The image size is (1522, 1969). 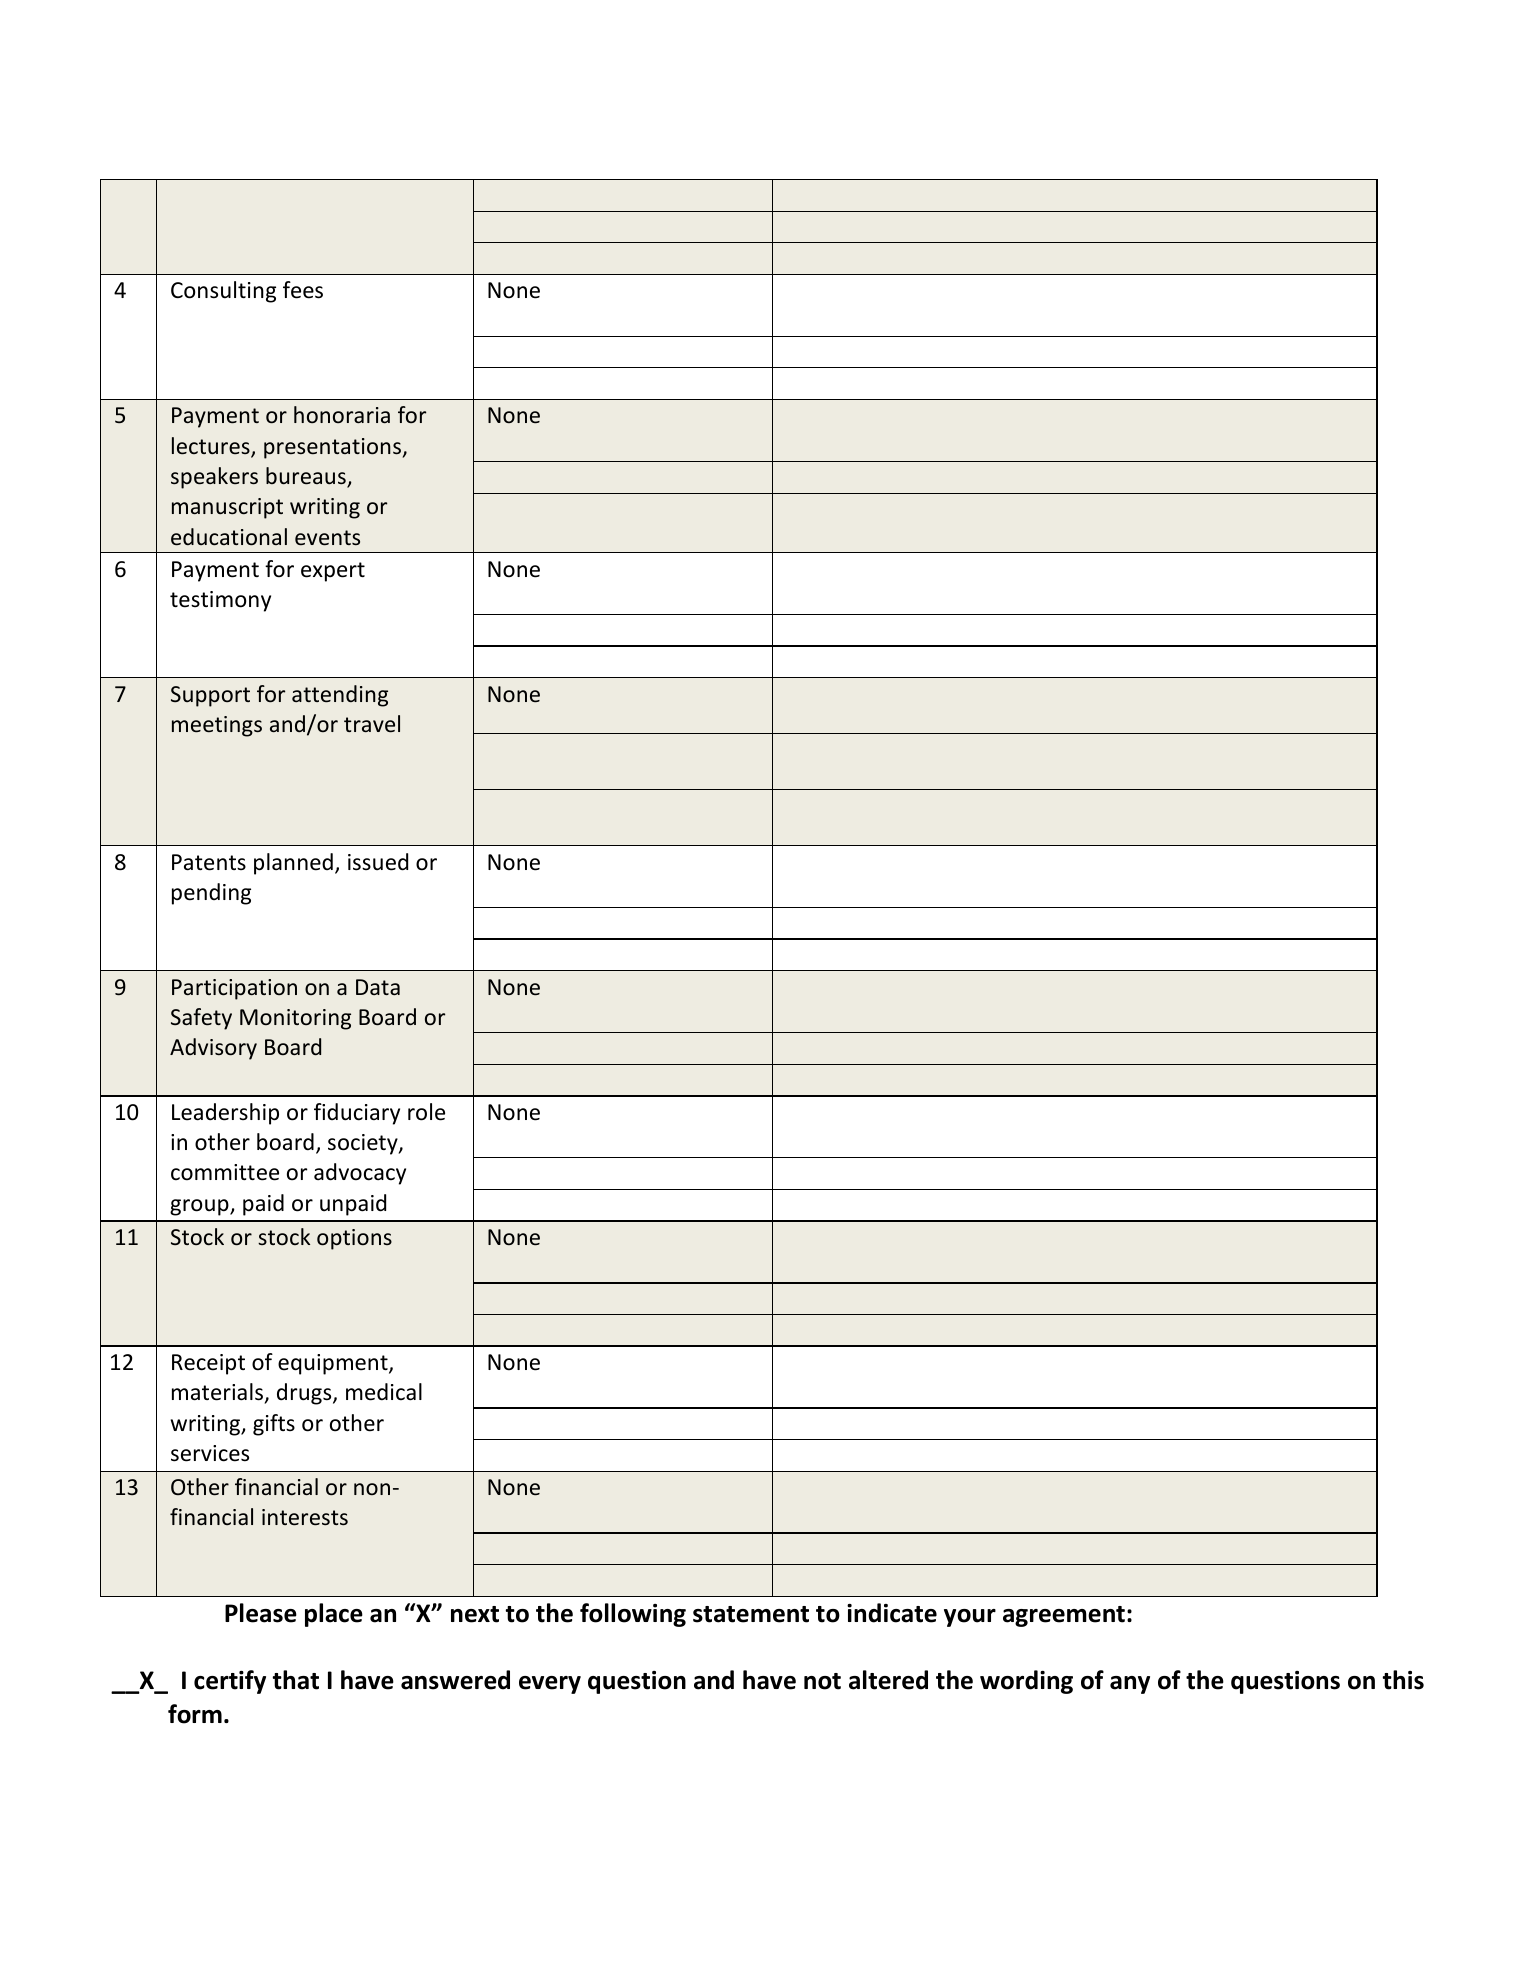 I want to click on not, so click(x=822, y=1681).
